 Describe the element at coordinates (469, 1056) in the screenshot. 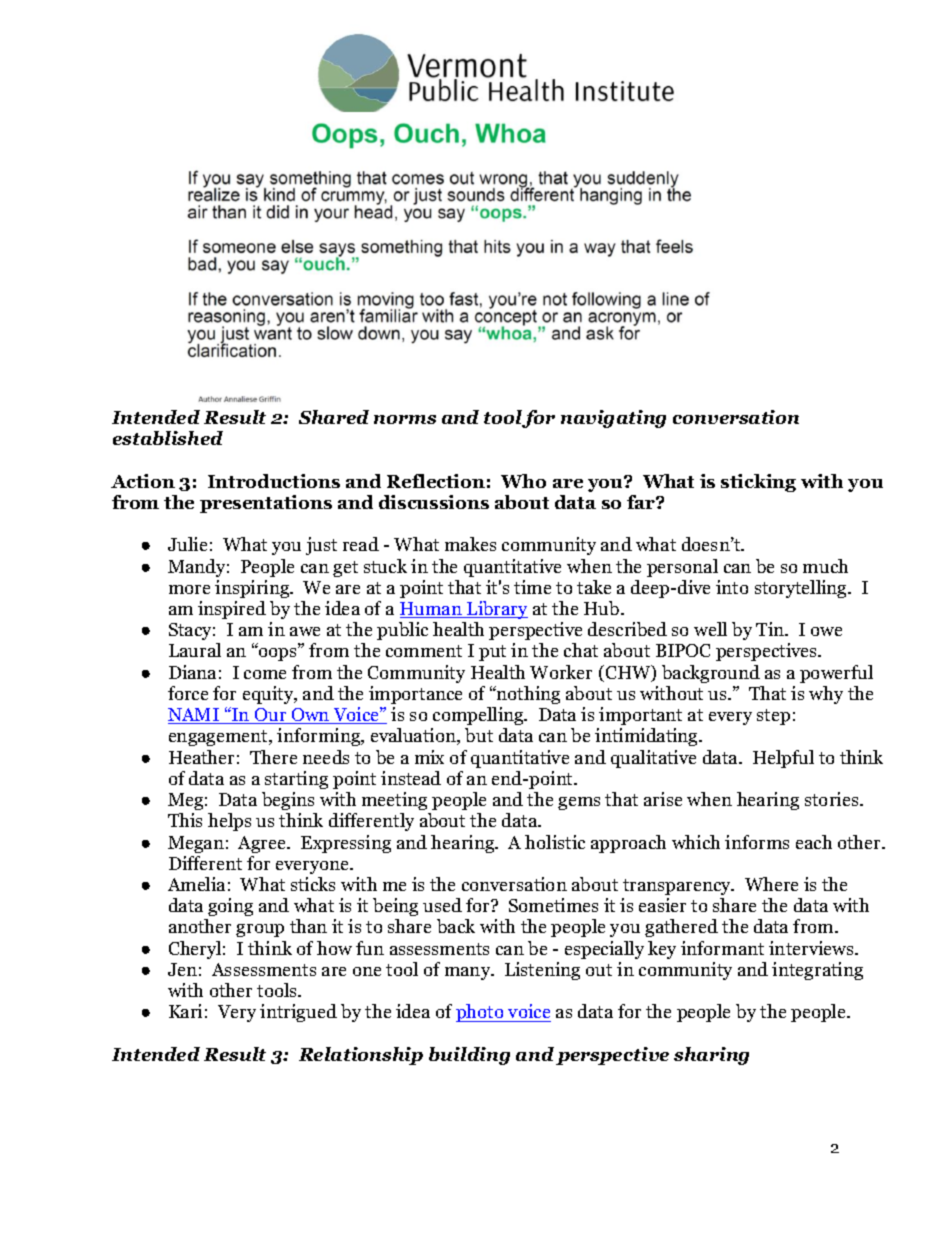

I see `building` at that location.
